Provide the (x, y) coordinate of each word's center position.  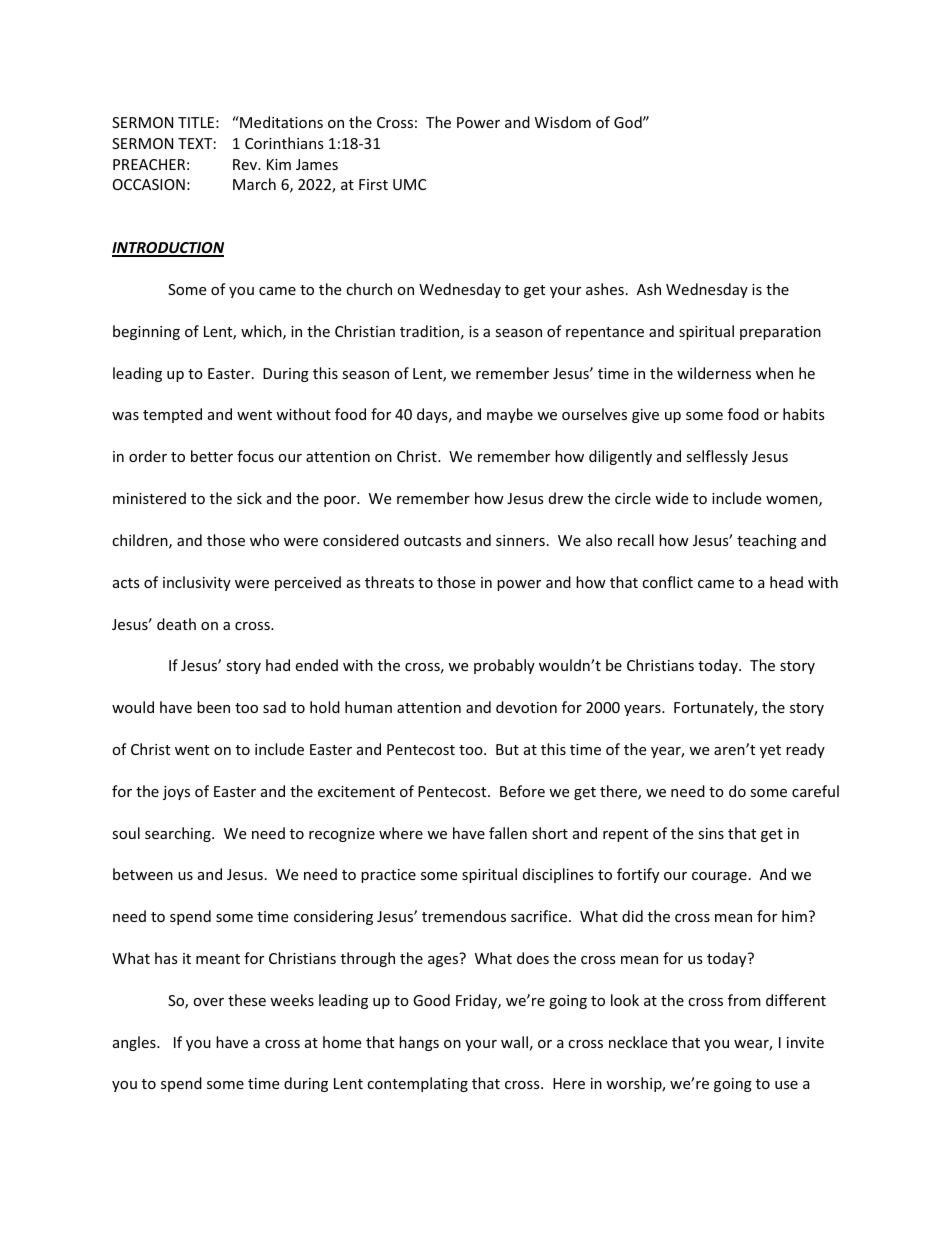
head (786, 582)
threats (389, 582)
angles (135, 1043)
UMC (409, 184)
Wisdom (563, 122)
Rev (246, 164)
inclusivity (197, 583)
